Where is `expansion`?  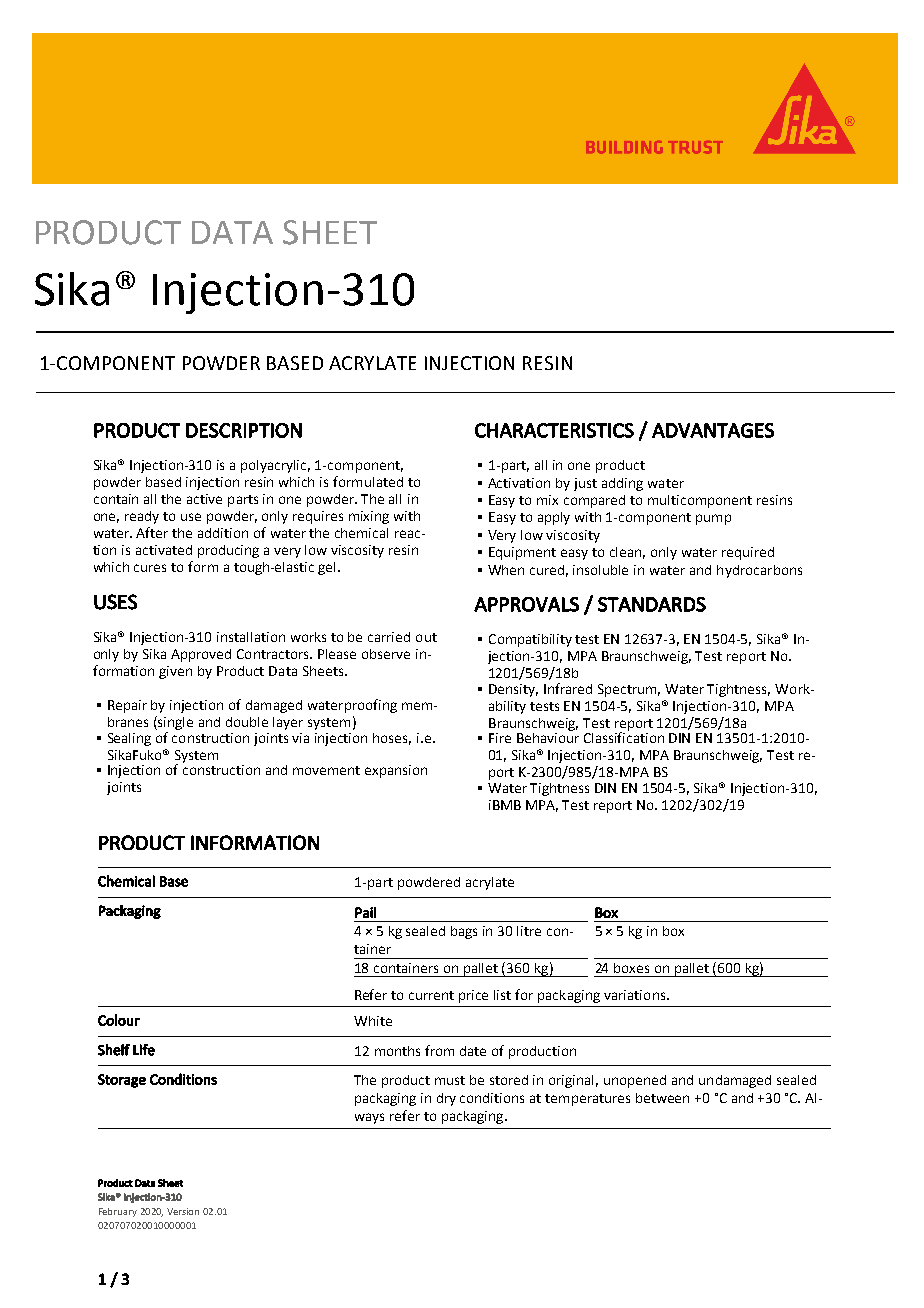 expansion is located at coordinates (396, 771).
